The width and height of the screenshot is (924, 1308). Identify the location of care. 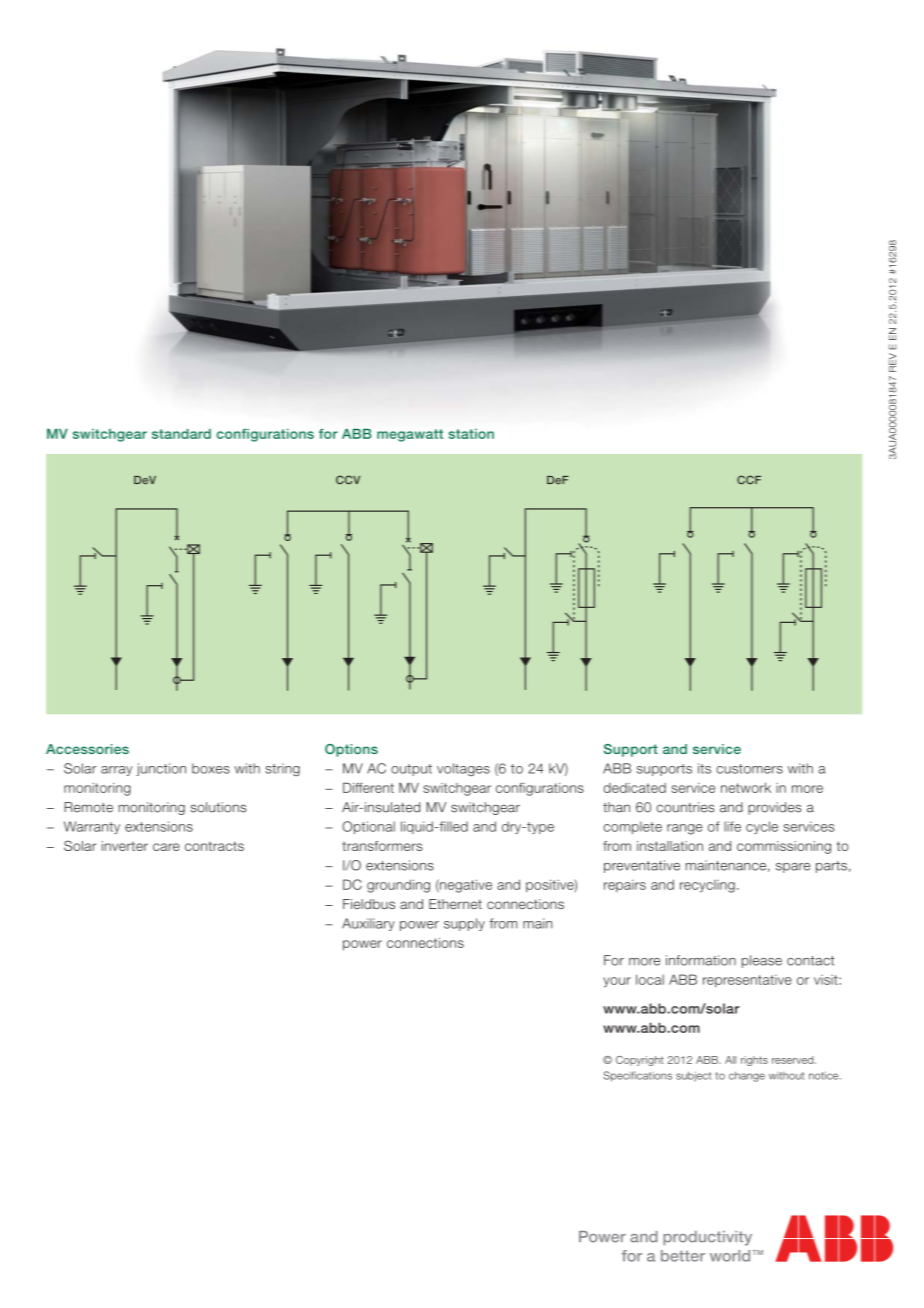
(166, 847).
